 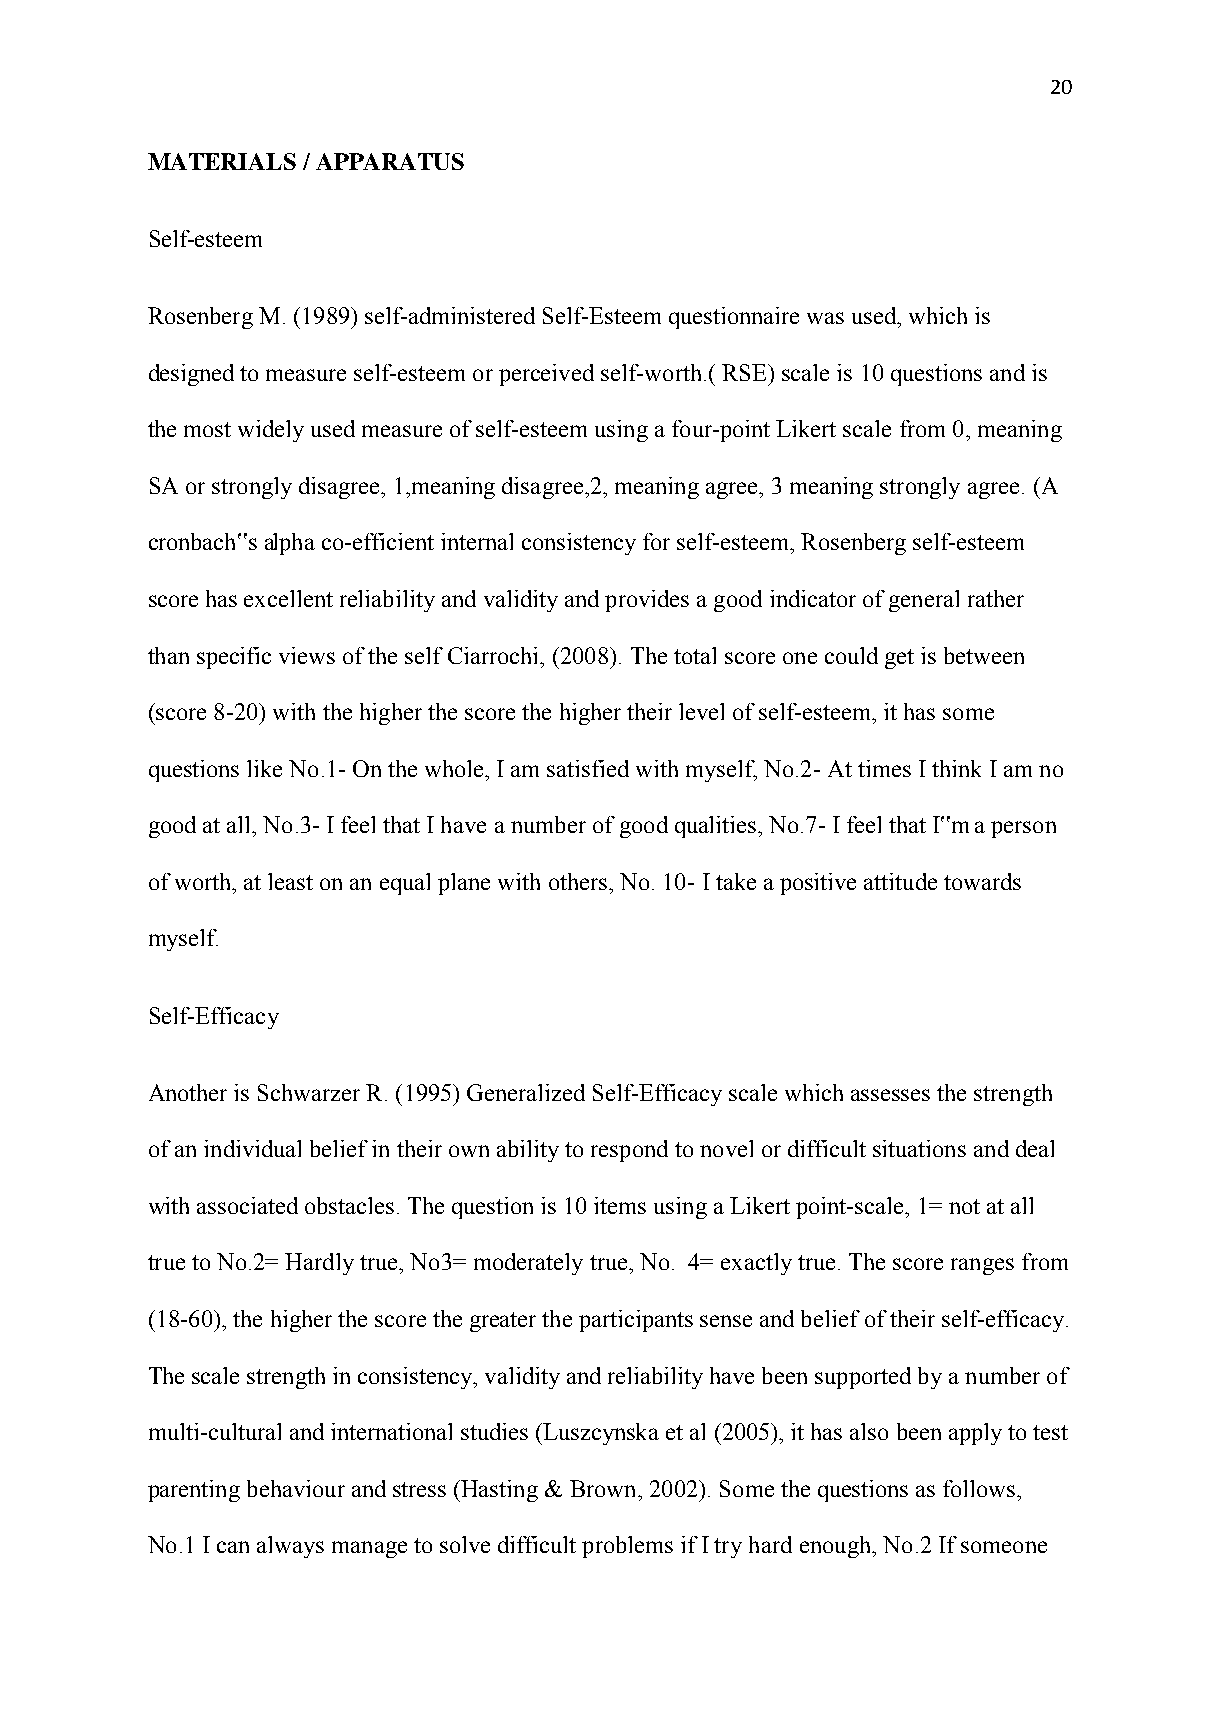 What do you see at coordinates (578, 881) in the image?
I see `others` at bounding box center [578, 881].
